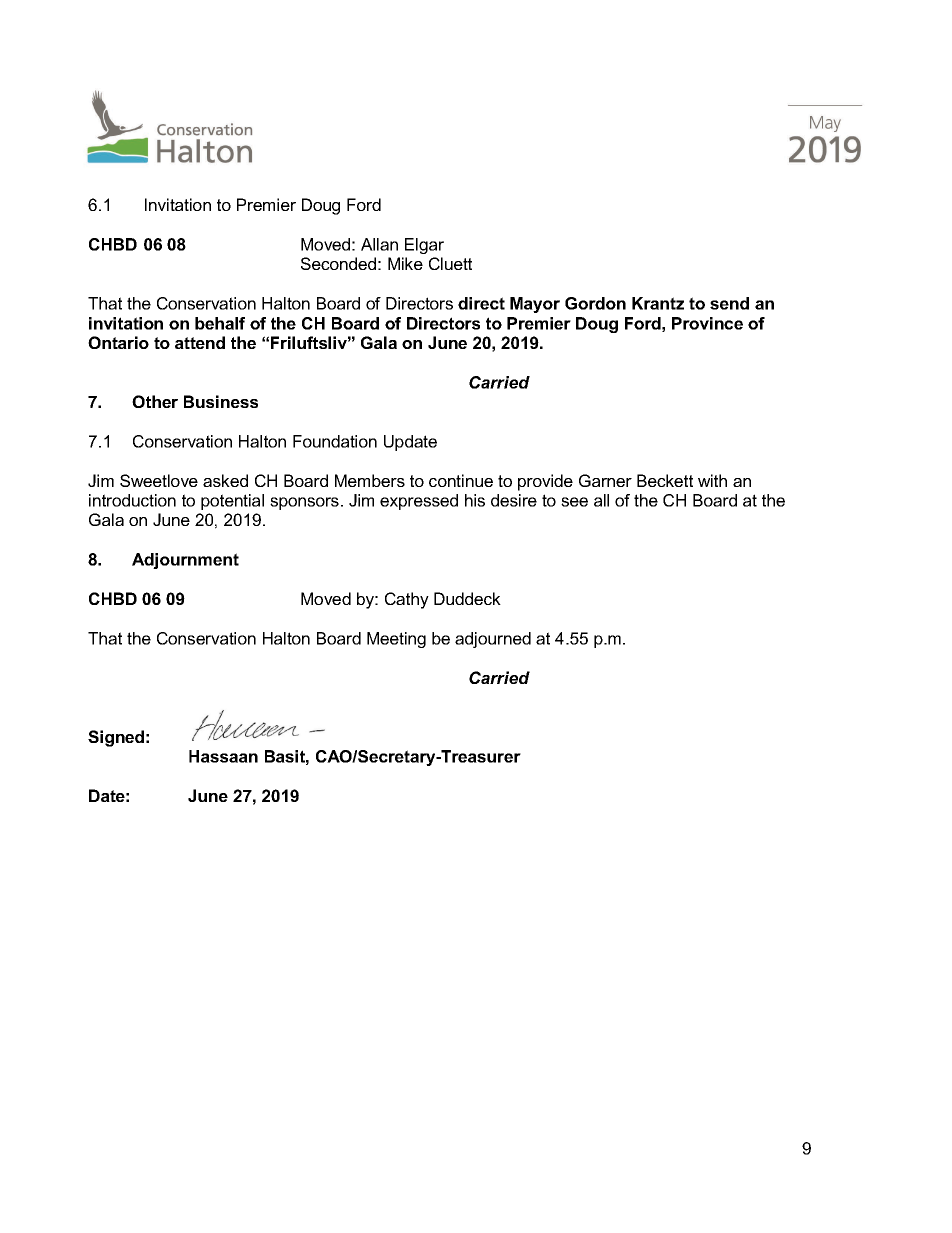 The image size is (952, 1233). Describe the element at coordinates (185, 561) in the document. I see `Adjournment` at that location.
